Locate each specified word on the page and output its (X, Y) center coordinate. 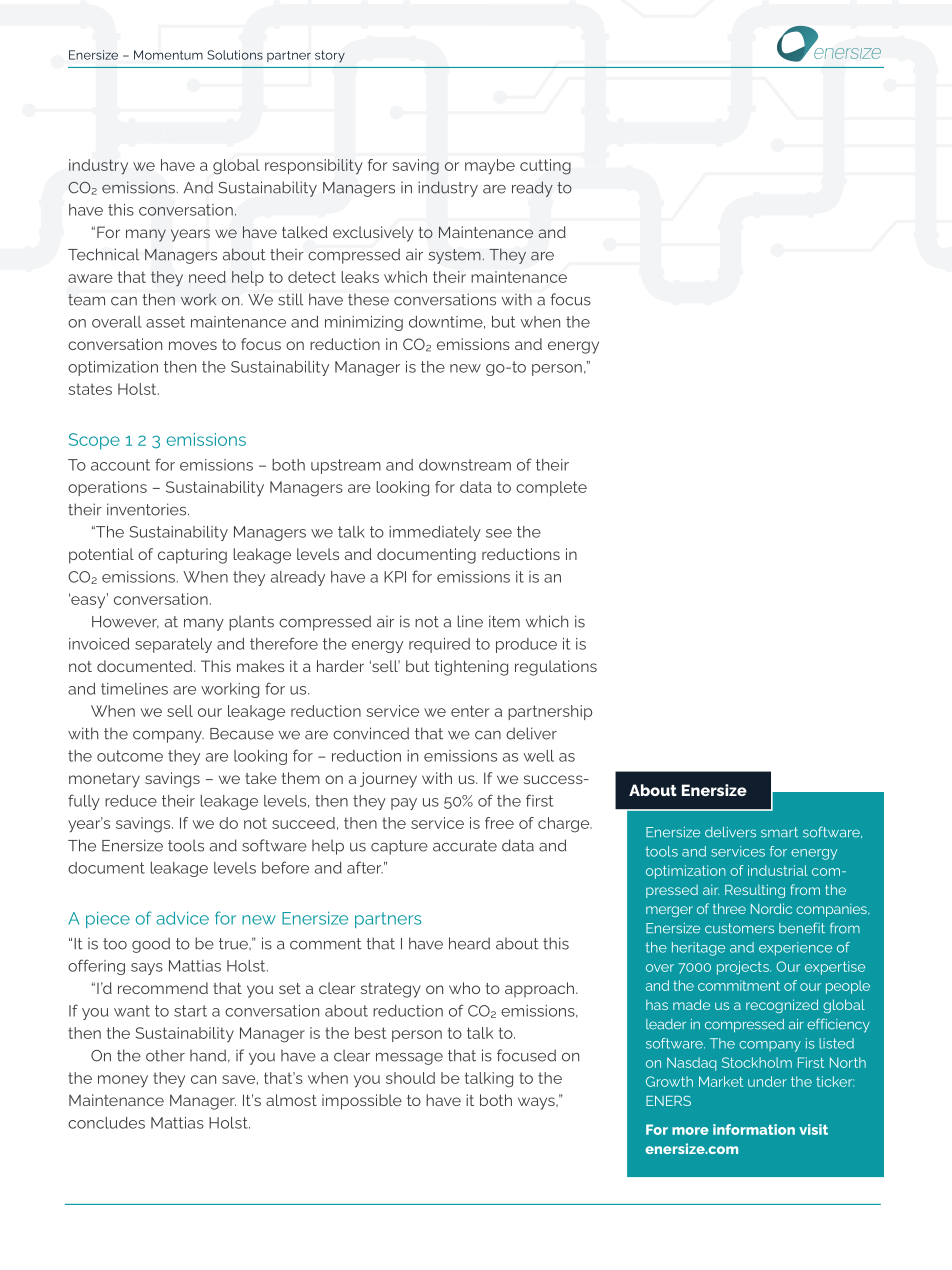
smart (779, 832)
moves (193, 345)
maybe (490, 167)
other (165, 1056)
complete (551, 488)
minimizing (364, 323)
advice (182, 918)
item (504, 621)
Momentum (168, 55)
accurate (465, 846)
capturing (192, 556)
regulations (556, 668)
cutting (545, 167)
